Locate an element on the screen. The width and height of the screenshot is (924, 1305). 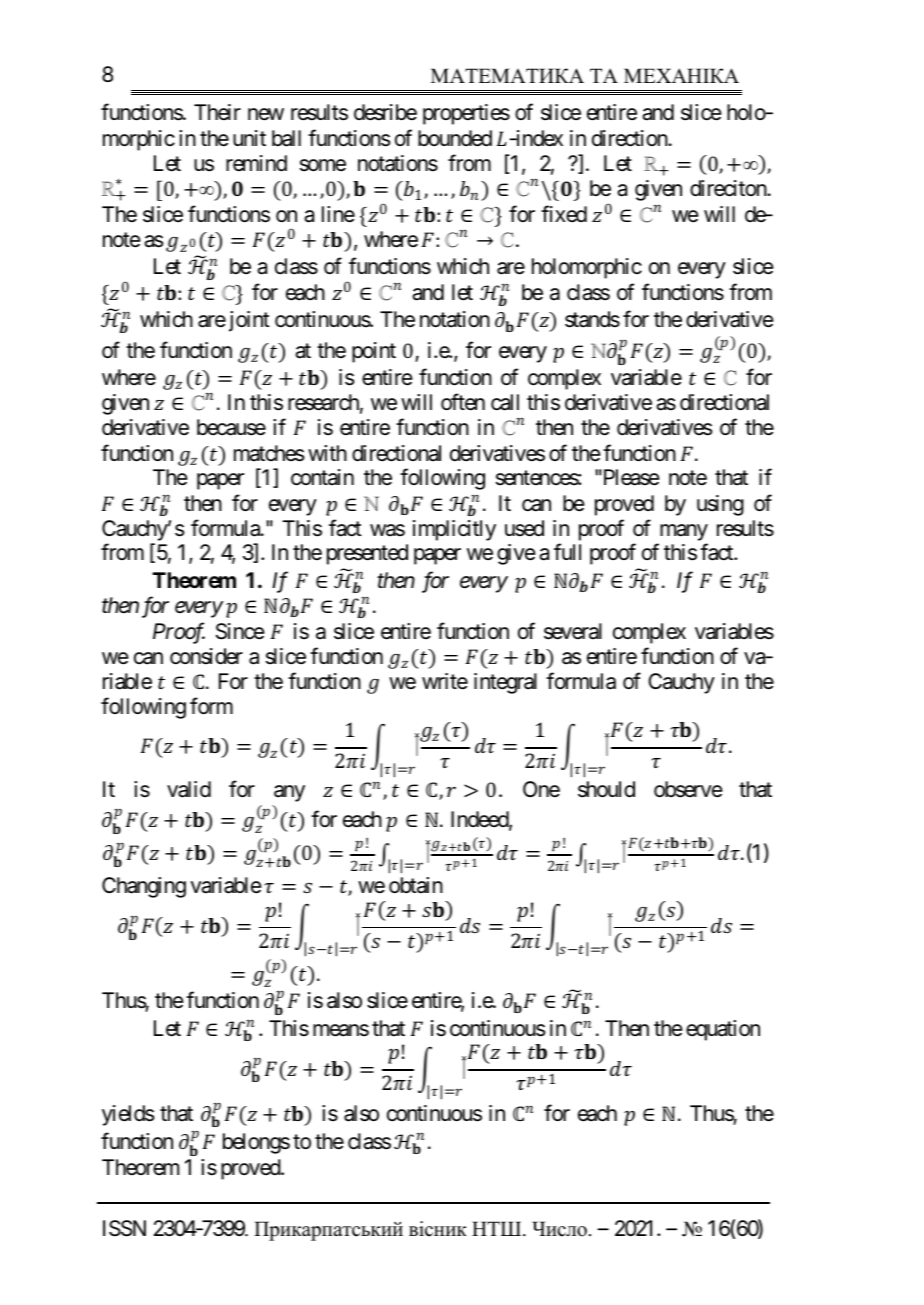
bounded is located at coordinates (455, 138).
